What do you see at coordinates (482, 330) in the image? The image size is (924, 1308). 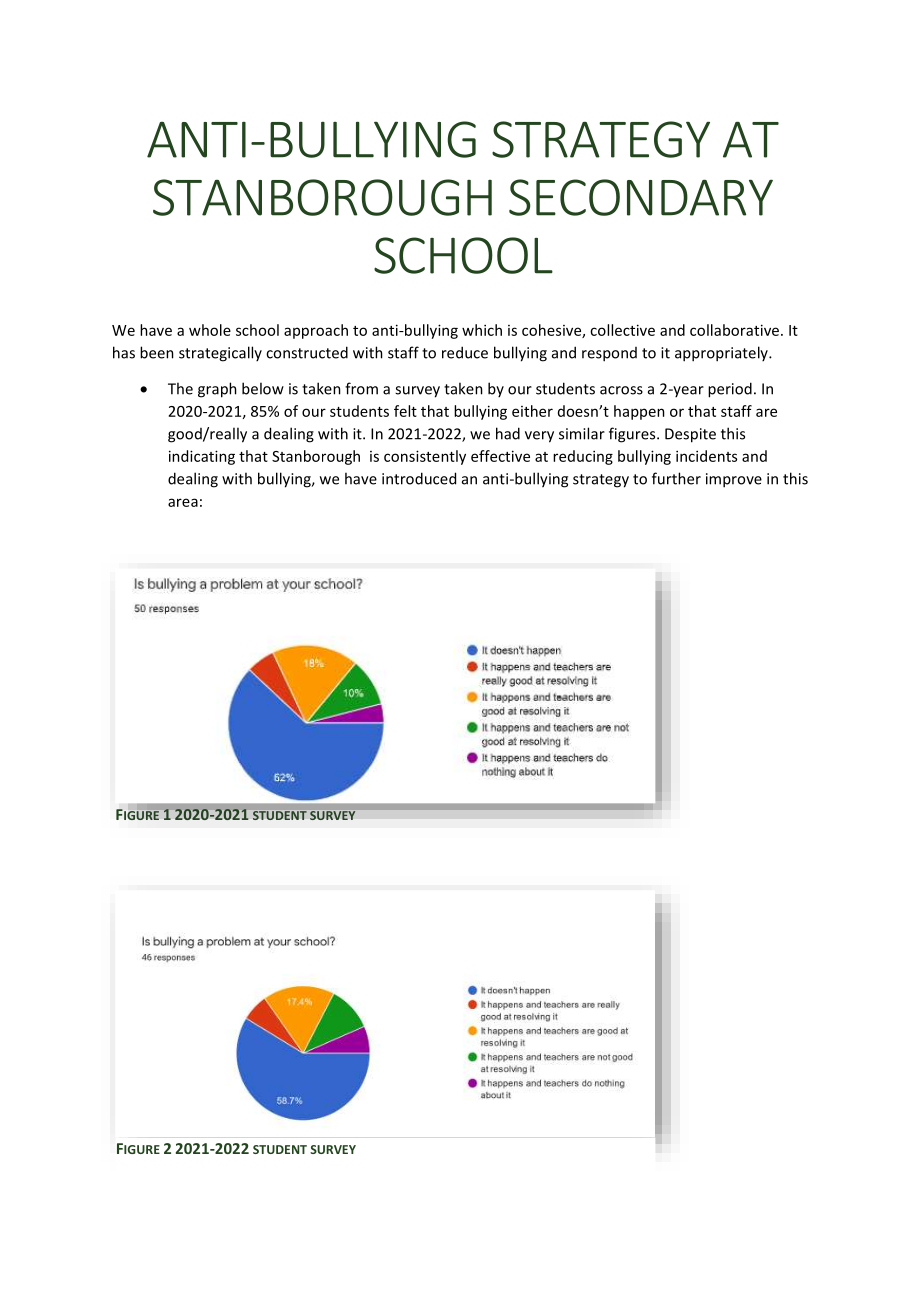 I see `which` at bounding box center [482, 330].
